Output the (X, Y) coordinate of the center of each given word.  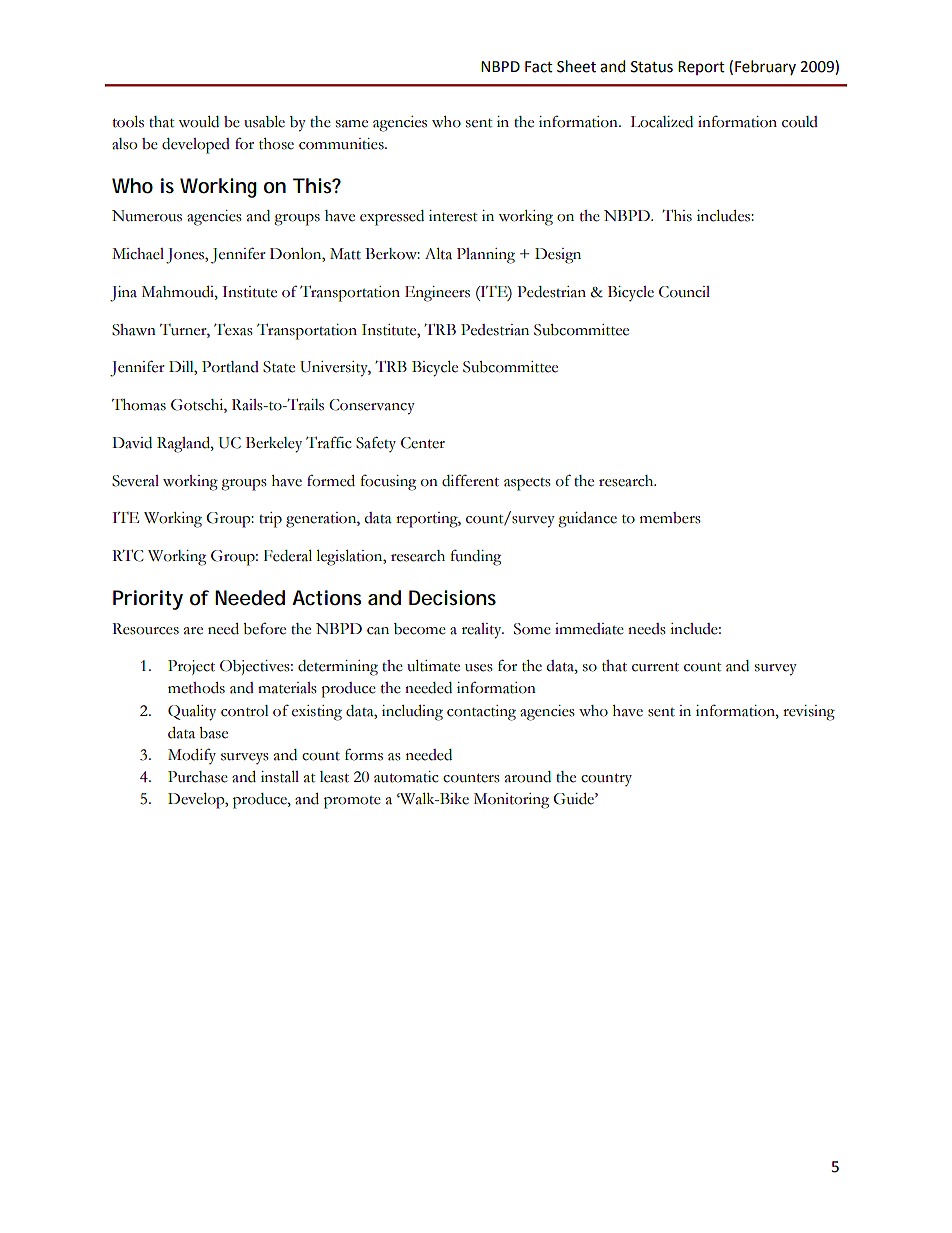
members (670, 518)
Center (423, 443)
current (655, 667)
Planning (486, 256)
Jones (186, 256)
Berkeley (274, 445)
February (765, 67)
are (193, 631)
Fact (539, 67)
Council (684, 292)
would (198, 122)
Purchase (198, 777)
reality (483, 631)
